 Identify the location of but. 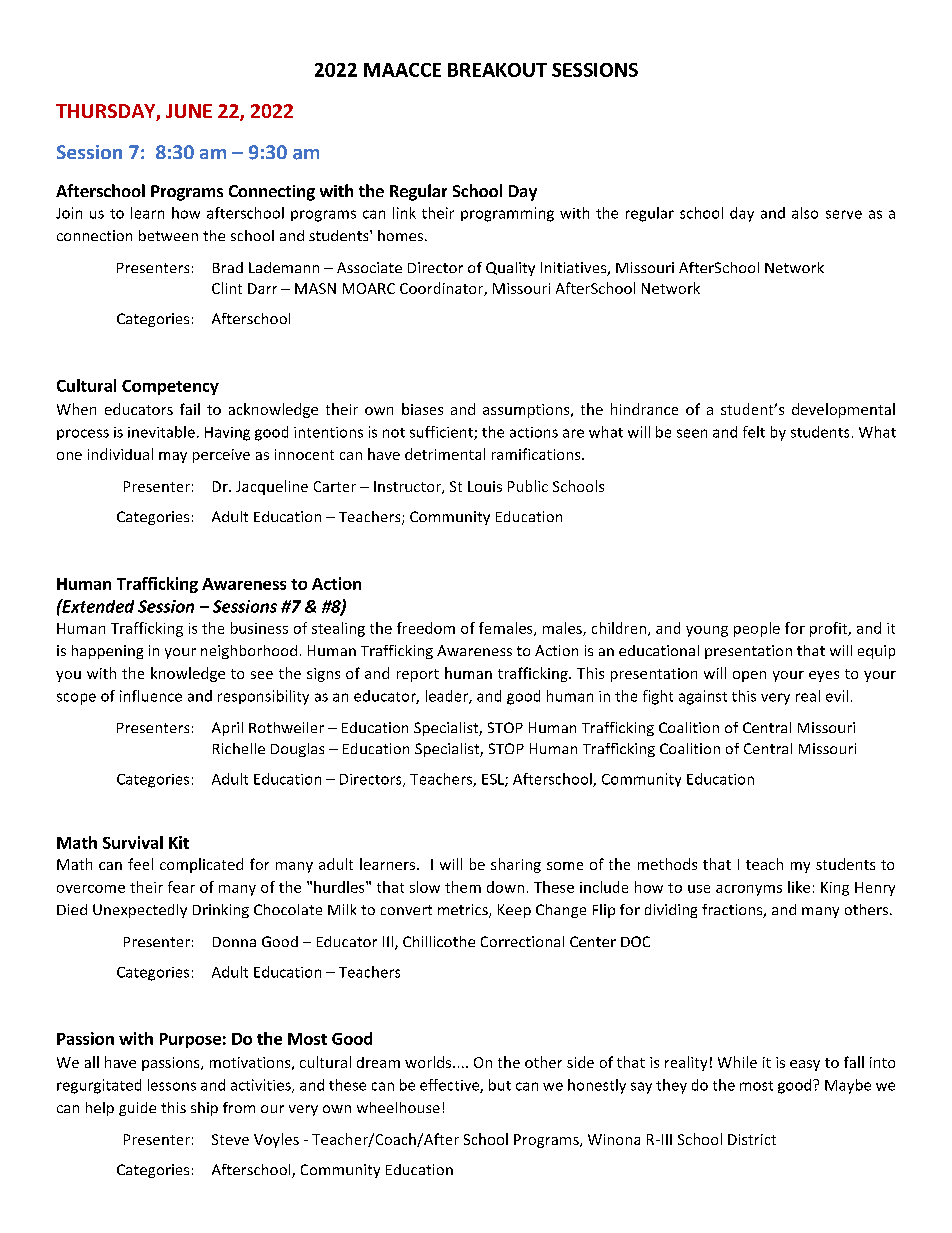
(500, 1085).
